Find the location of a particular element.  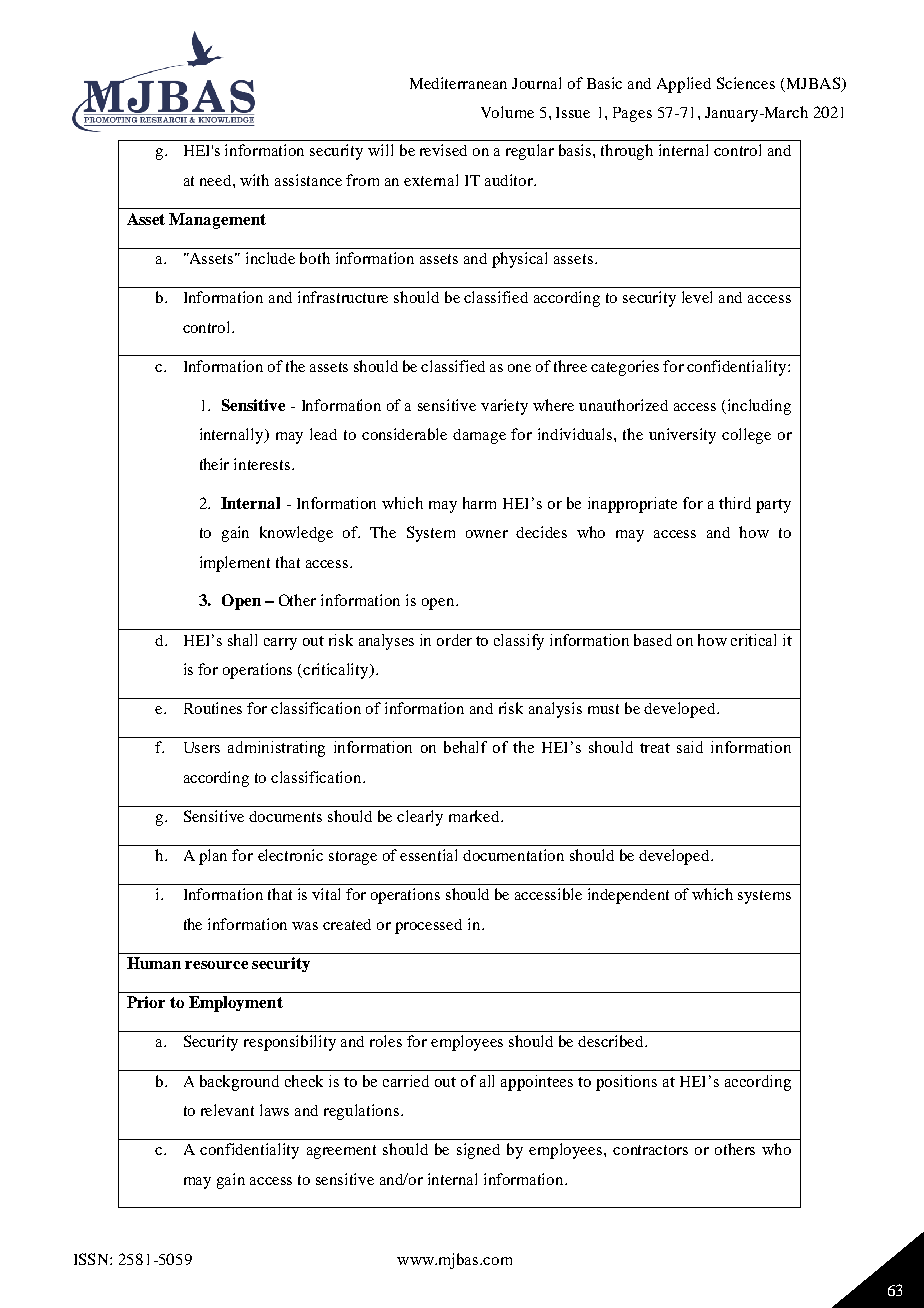

their is located at coordinates (214, 464).
